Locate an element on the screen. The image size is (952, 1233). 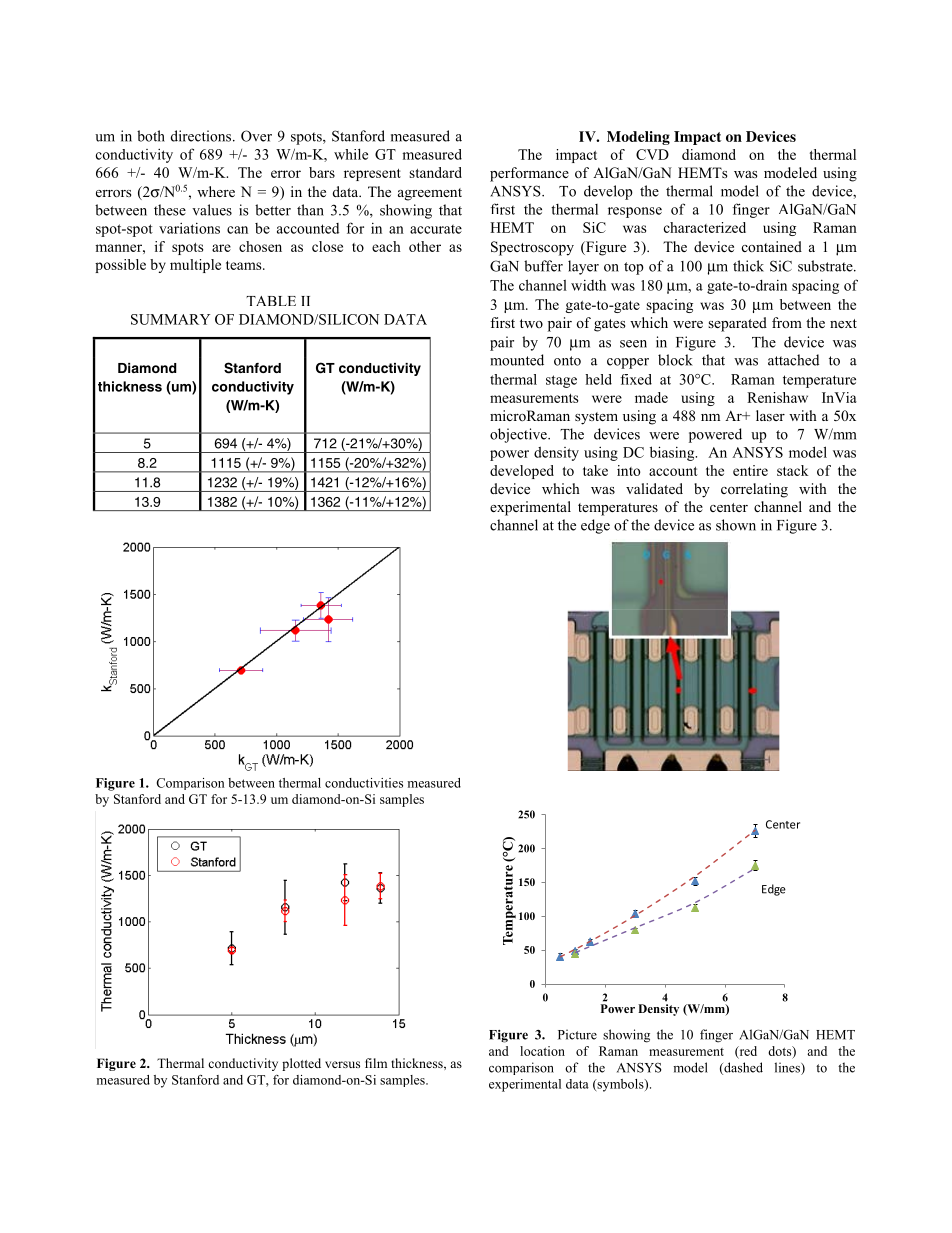
SUMMARY is located at coordinates (170, 319).
